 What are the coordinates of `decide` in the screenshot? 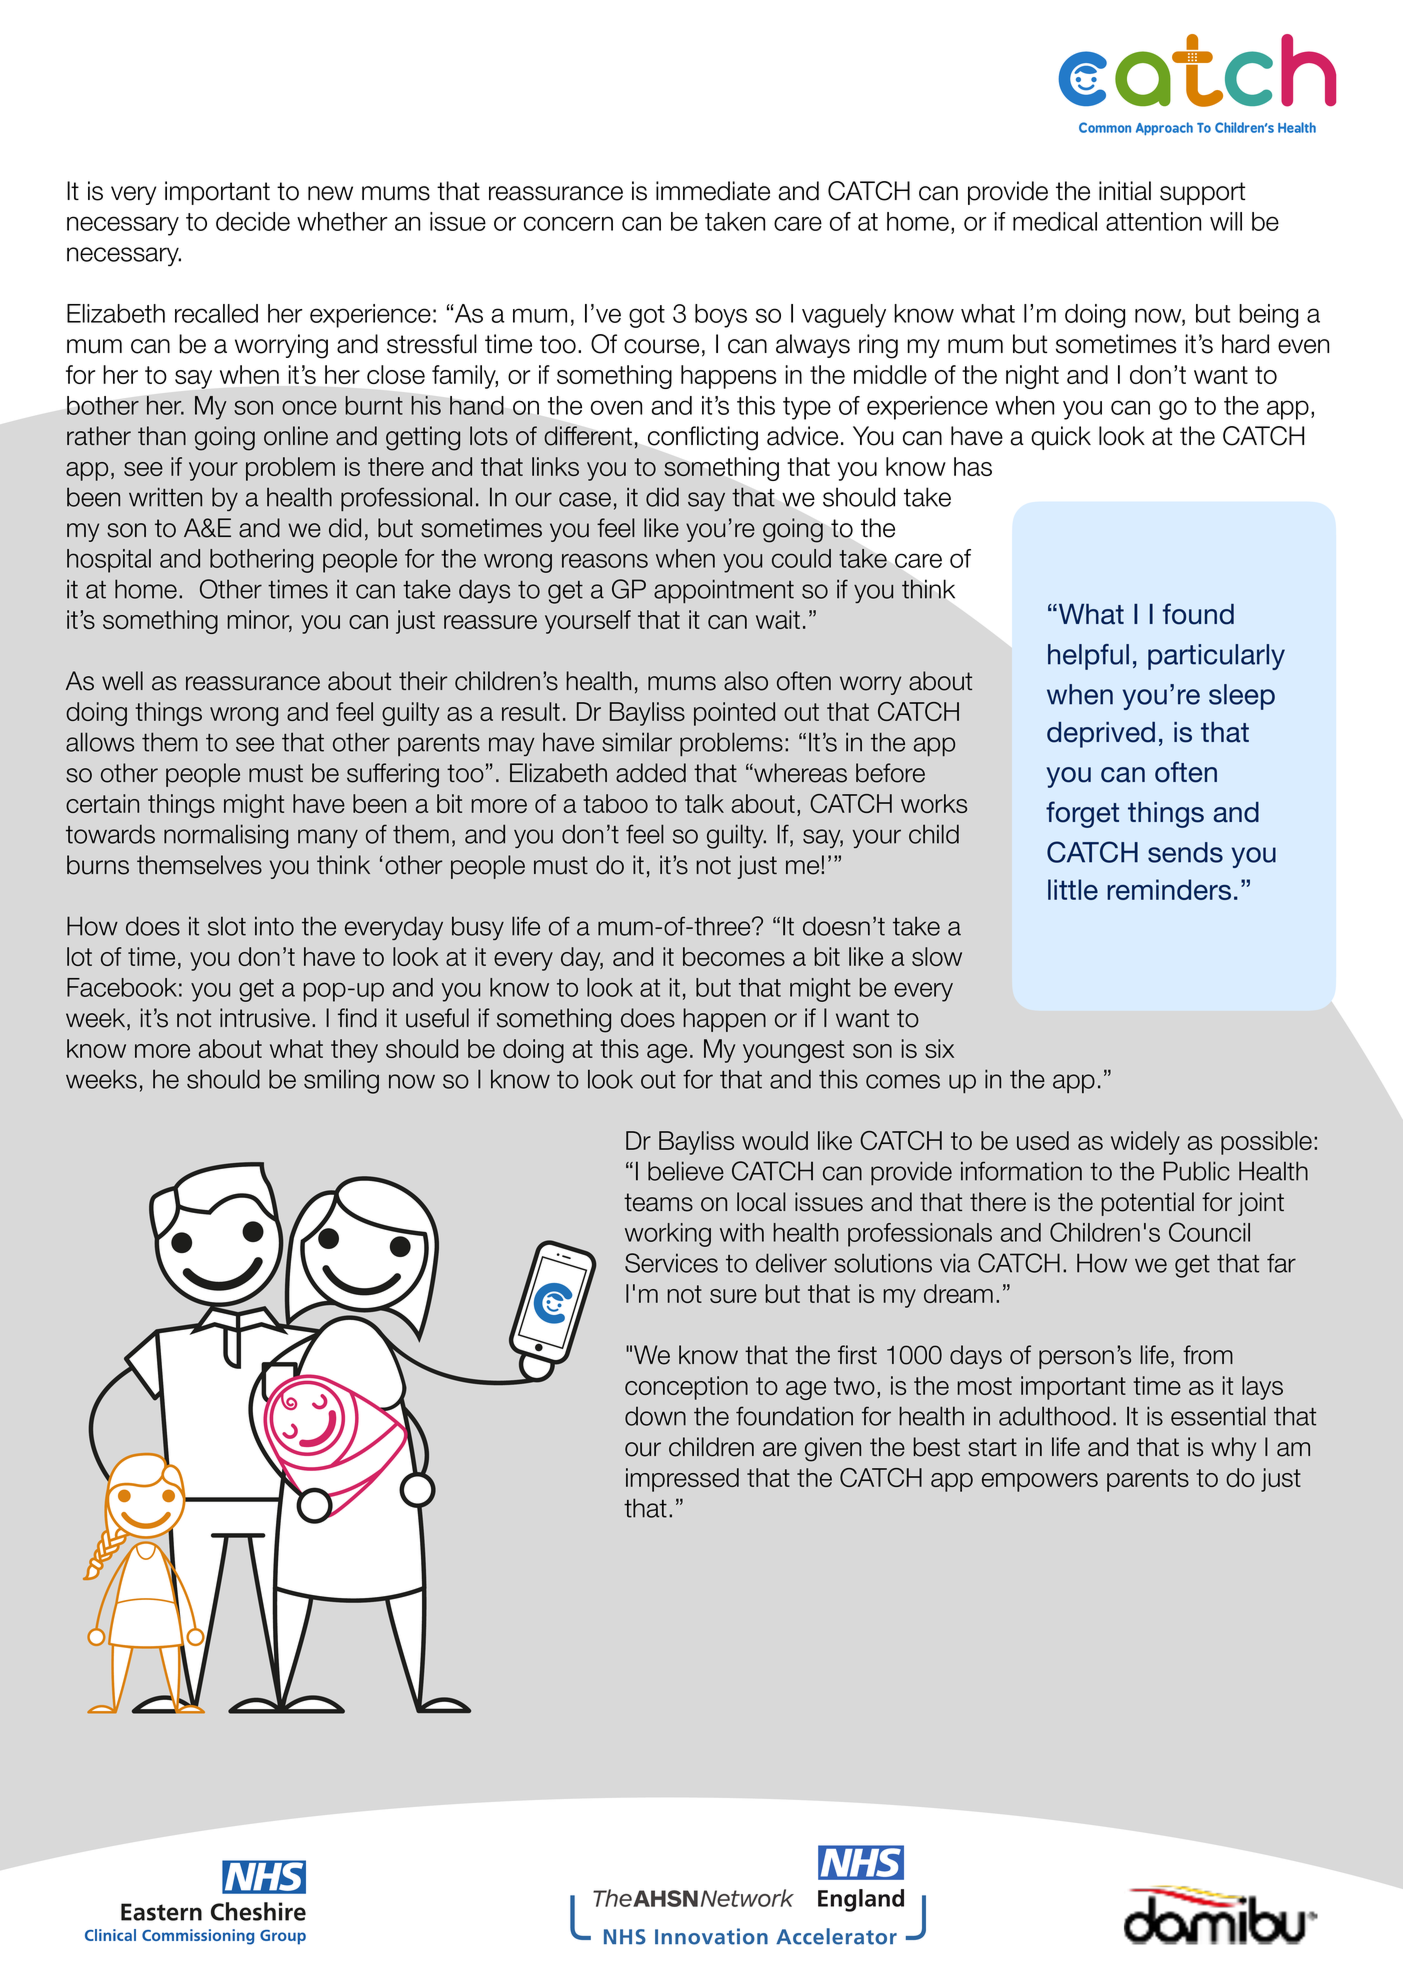 It's located at (253, 221).
